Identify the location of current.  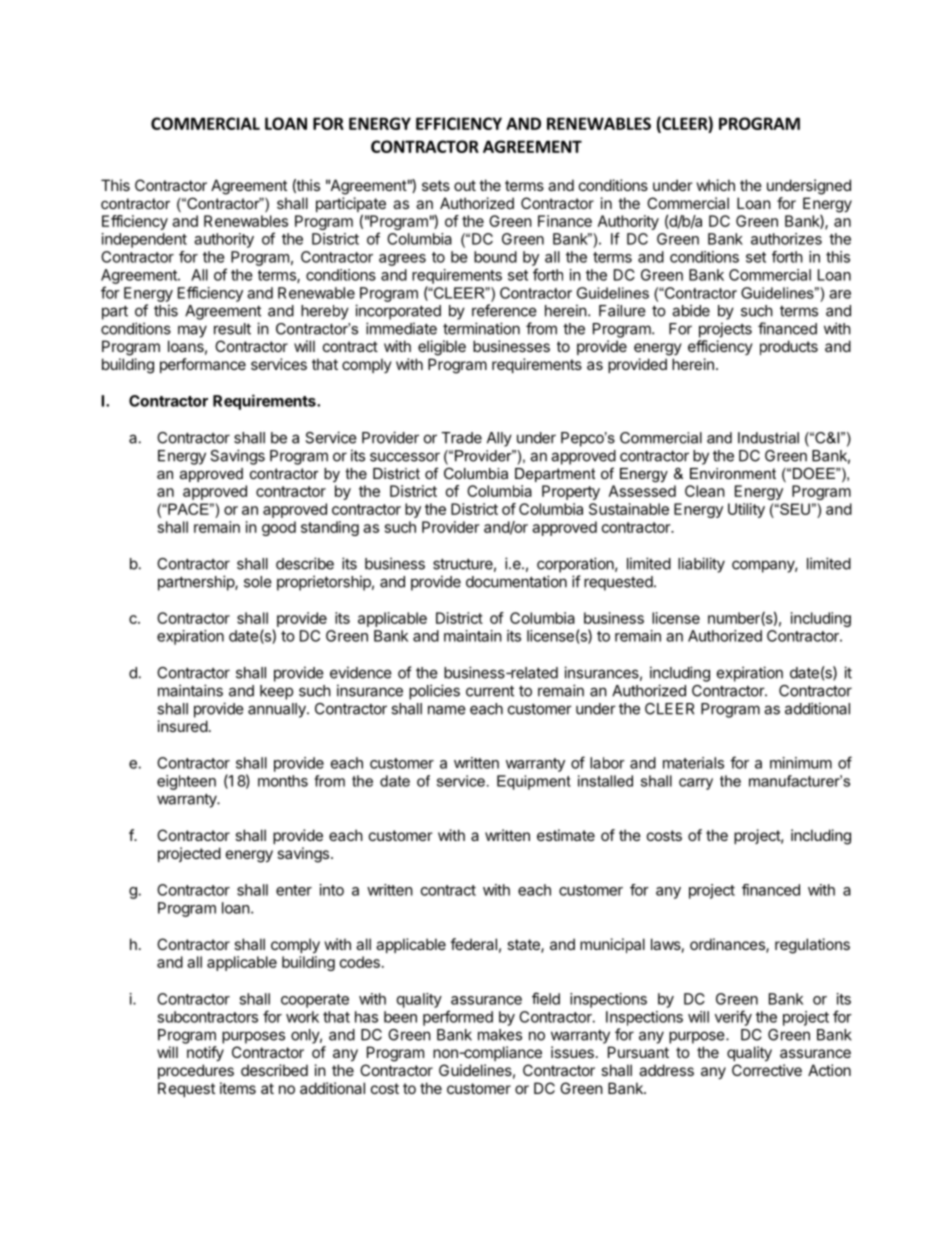
(490, 691).
